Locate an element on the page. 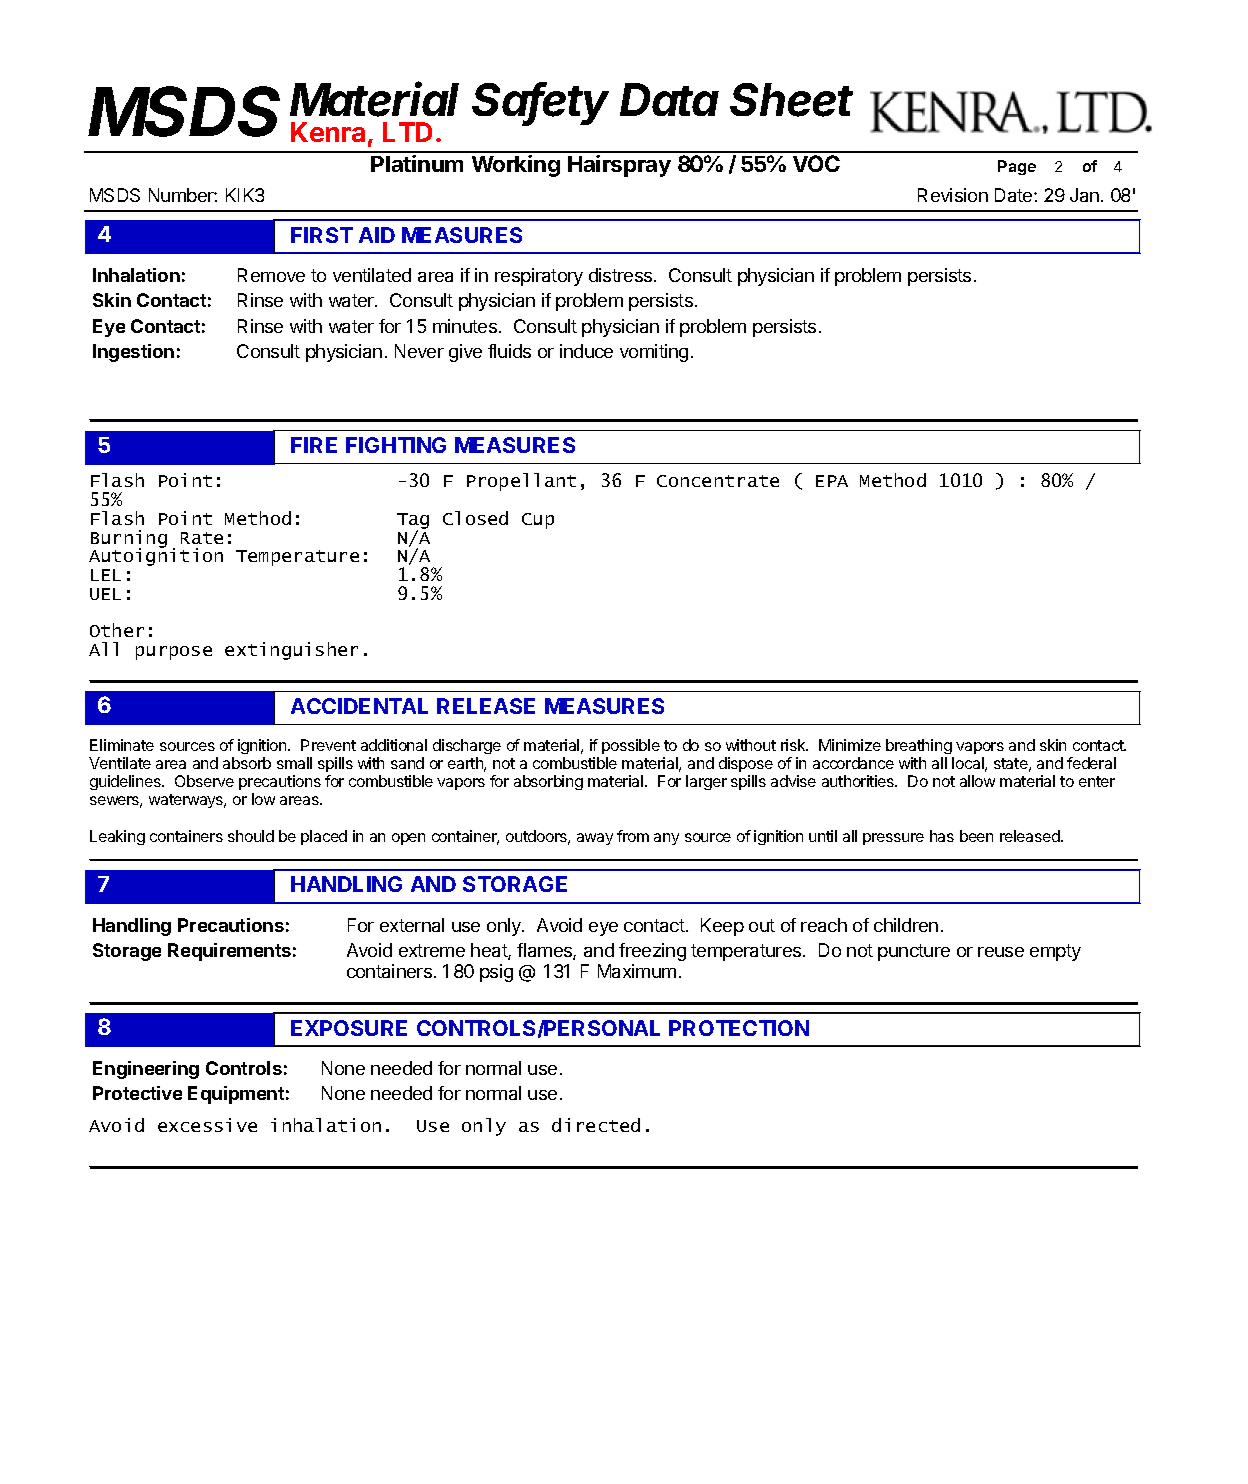 The image size is (1248, 1484). purpose is located at coordinates (174, 653).
